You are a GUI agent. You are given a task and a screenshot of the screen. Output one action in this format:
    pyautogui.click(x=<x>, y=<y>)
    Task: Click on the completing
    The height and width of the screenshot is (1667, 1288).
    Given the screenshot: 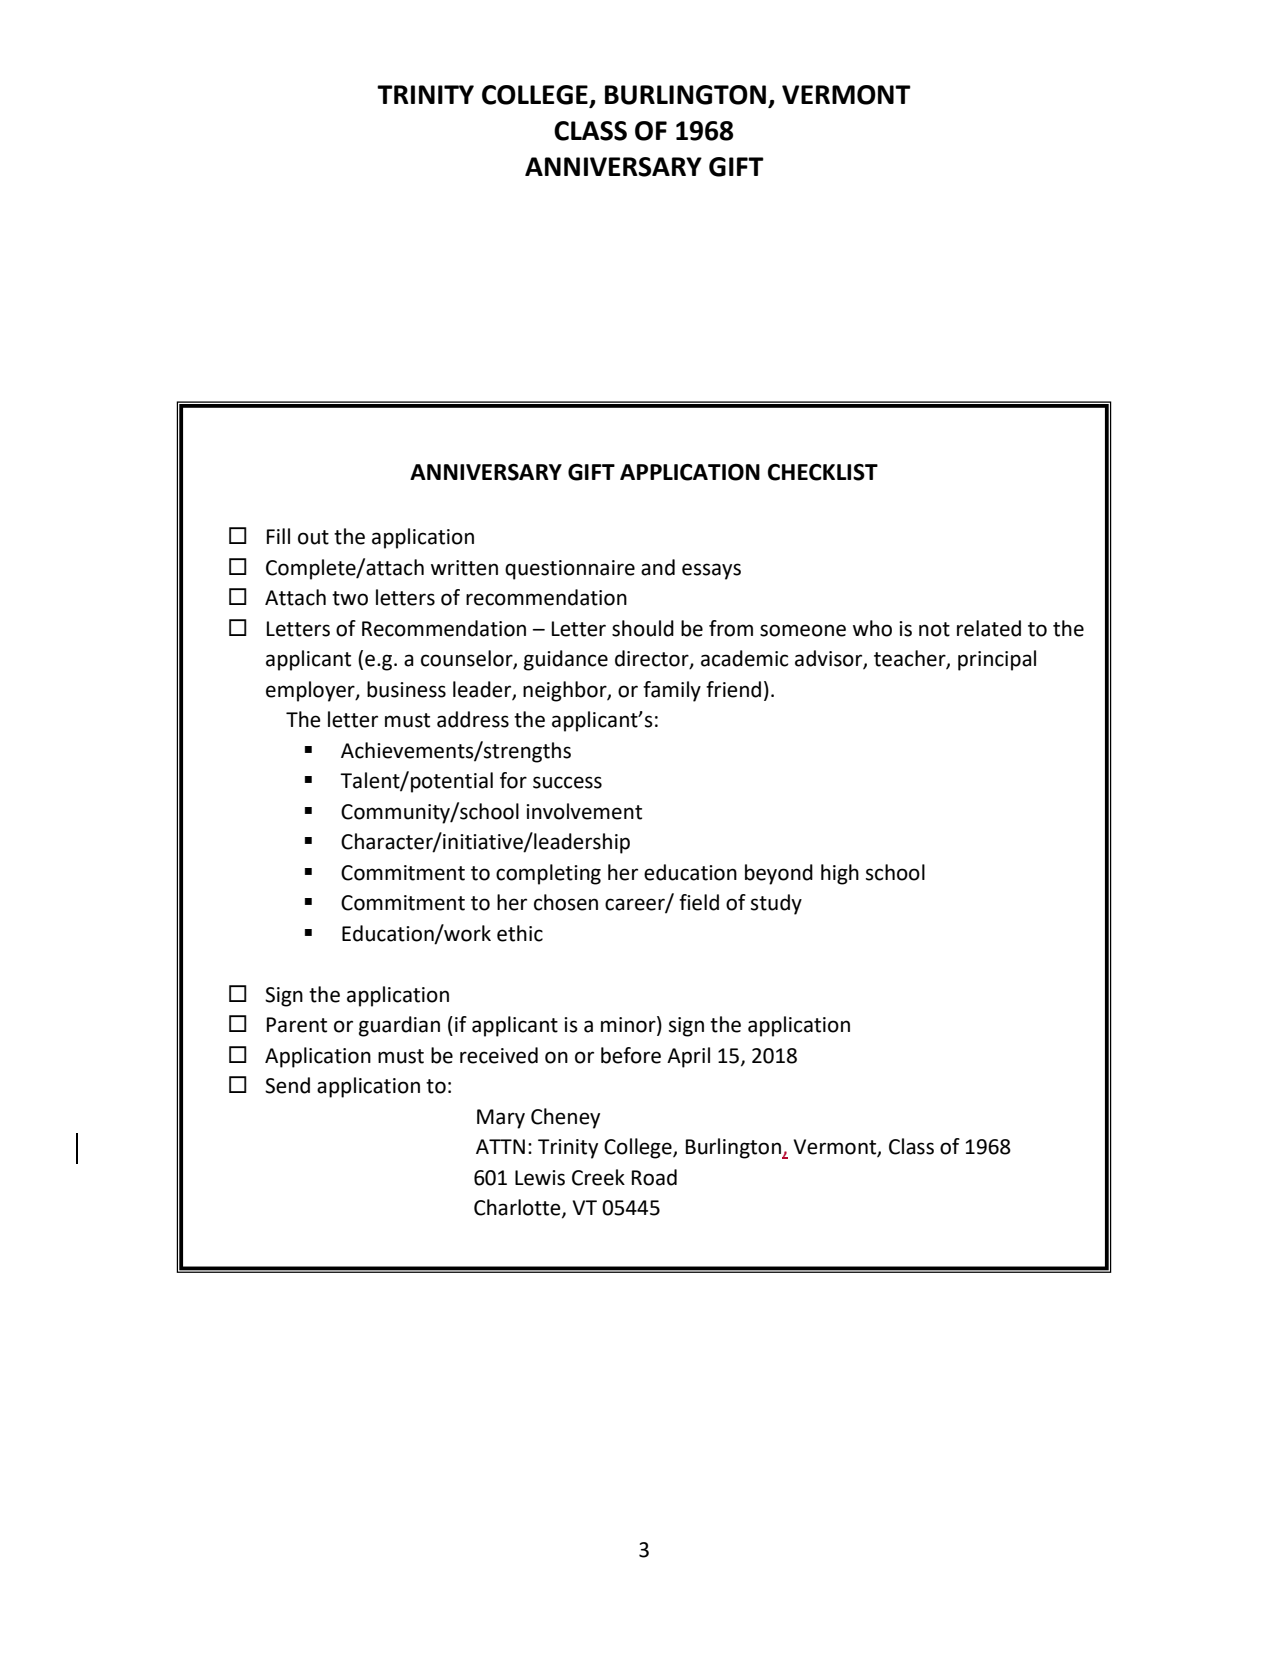 What is the action you would take?
    pyautogui.click(x=548, y=874)
